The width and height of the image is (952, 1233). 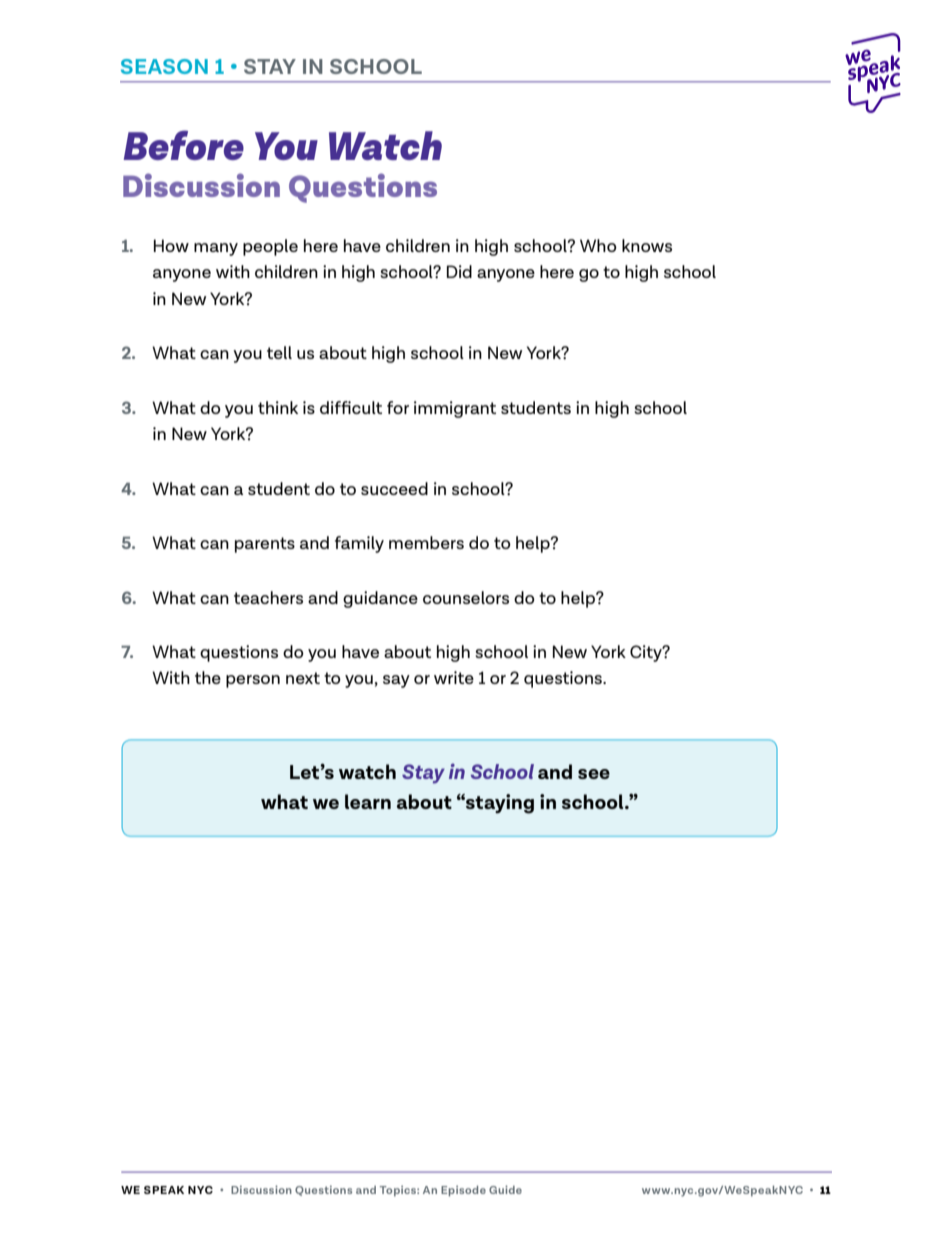 What do you see at coordinates (647, 653) in the image?
I see `City` at bounding box center [647, 653].
